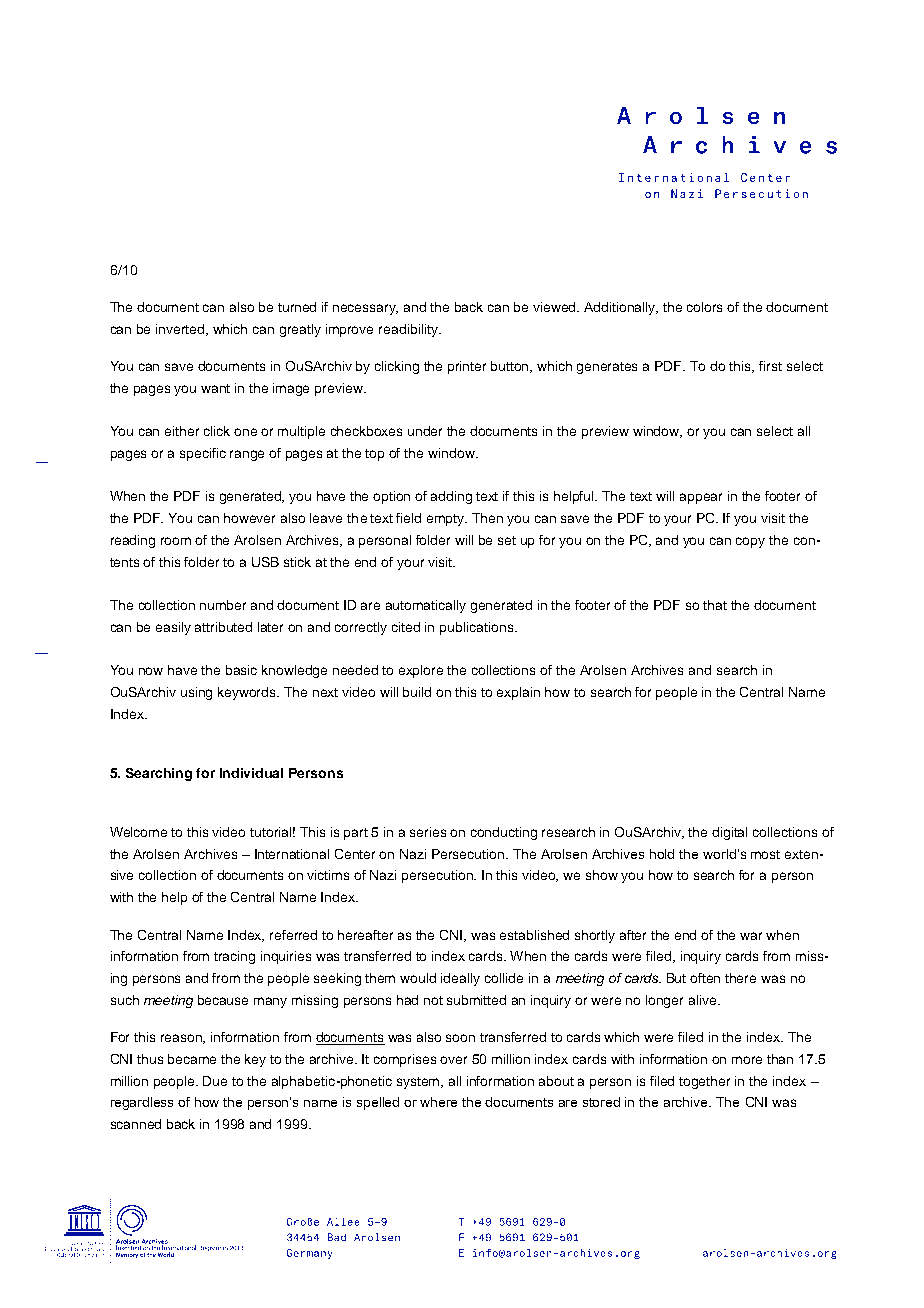 The image size is (924, 1308). Describe the element at coordinates (704, 307) in the screenshot. I see `colors` at that location.
